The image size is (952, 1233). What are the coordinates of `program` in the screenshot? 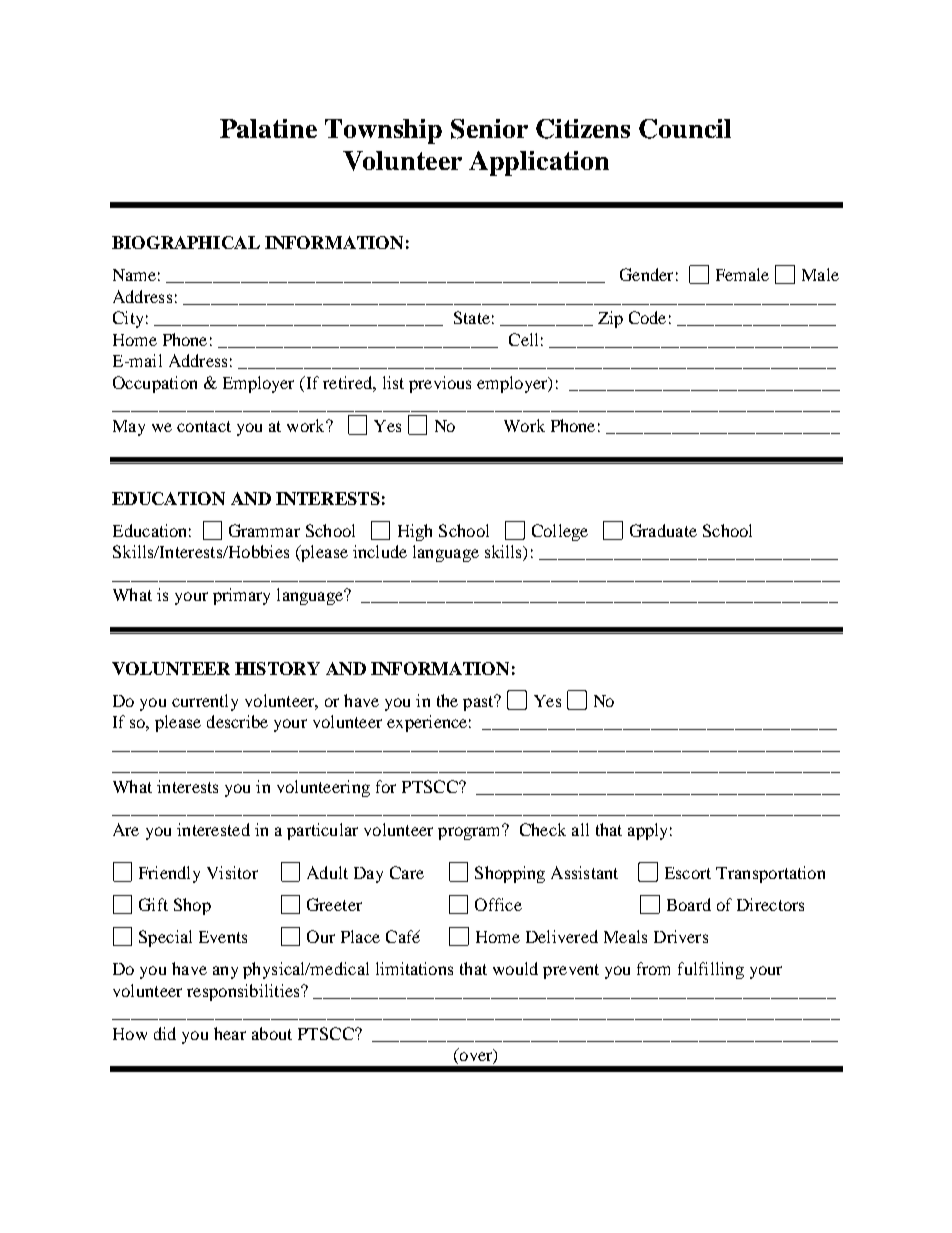 It's located at (471, 832).
